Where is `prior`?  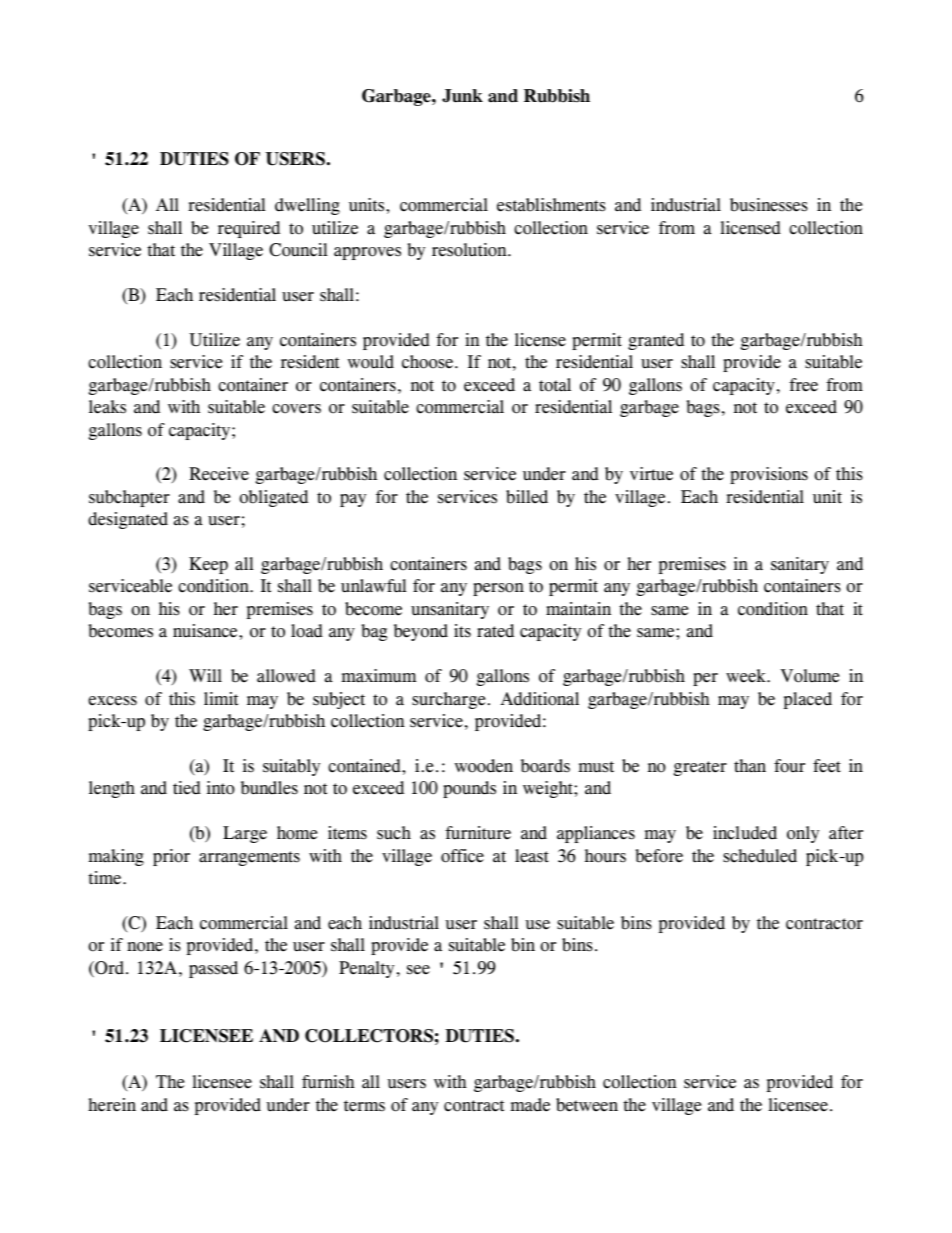 prior is located at coordinates (171, 857).
